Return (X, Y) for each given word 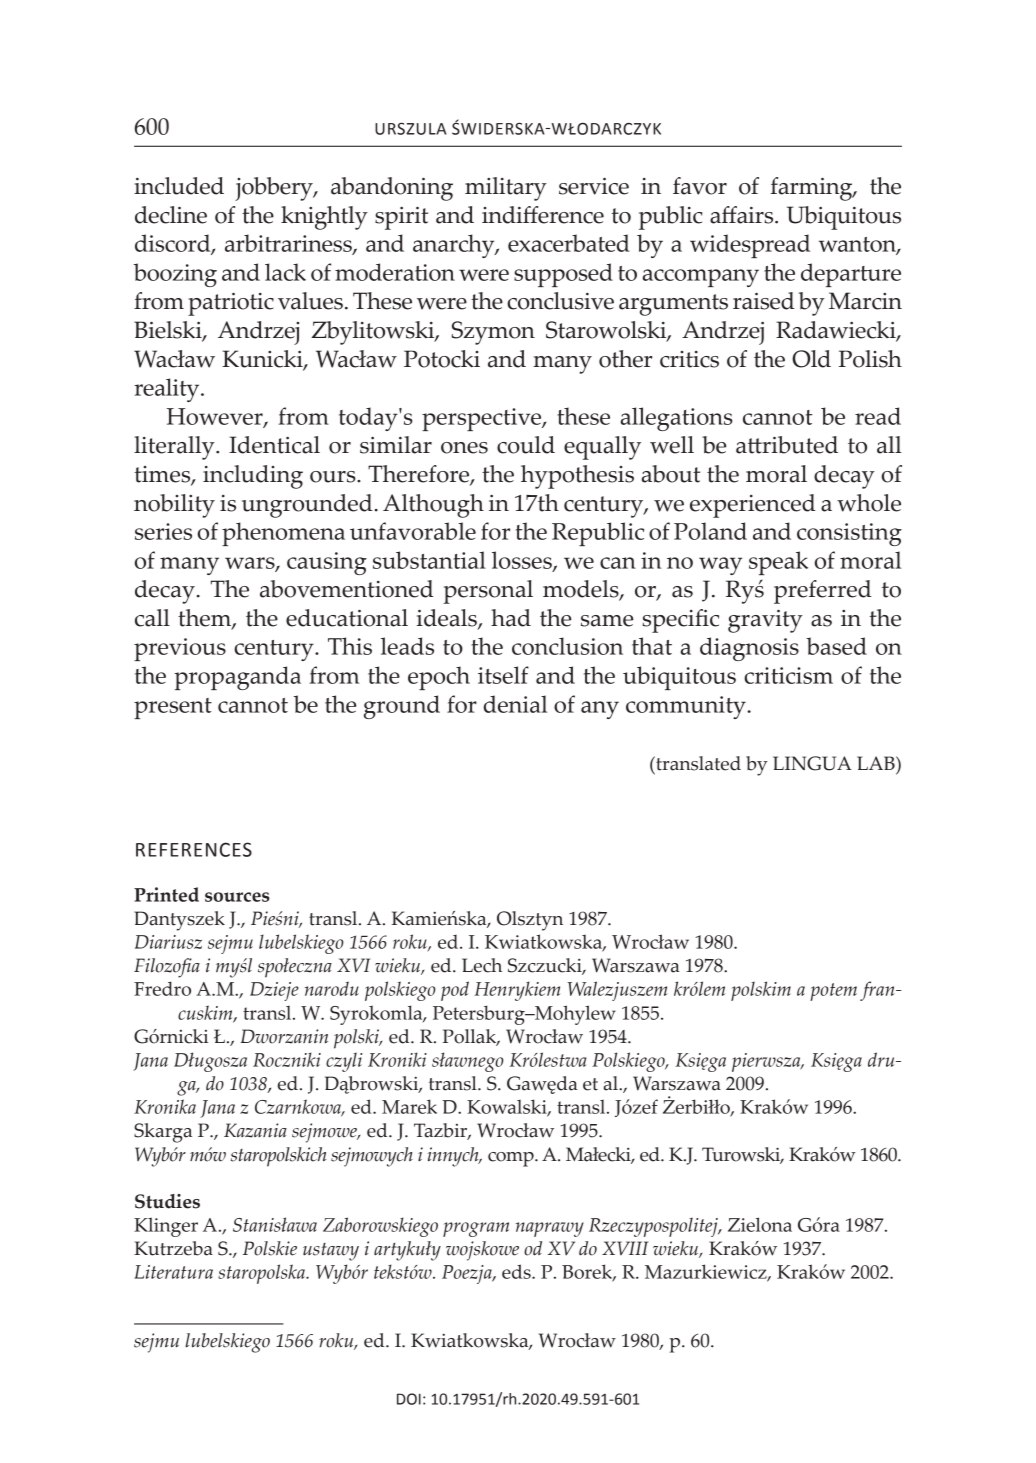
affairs (743, 215)
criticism (788, 675)
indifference (543, 215)
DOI (409, 1399)
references (194, 849)
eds (517, 1271)
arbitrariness (289, 244)
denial (515, 704)
